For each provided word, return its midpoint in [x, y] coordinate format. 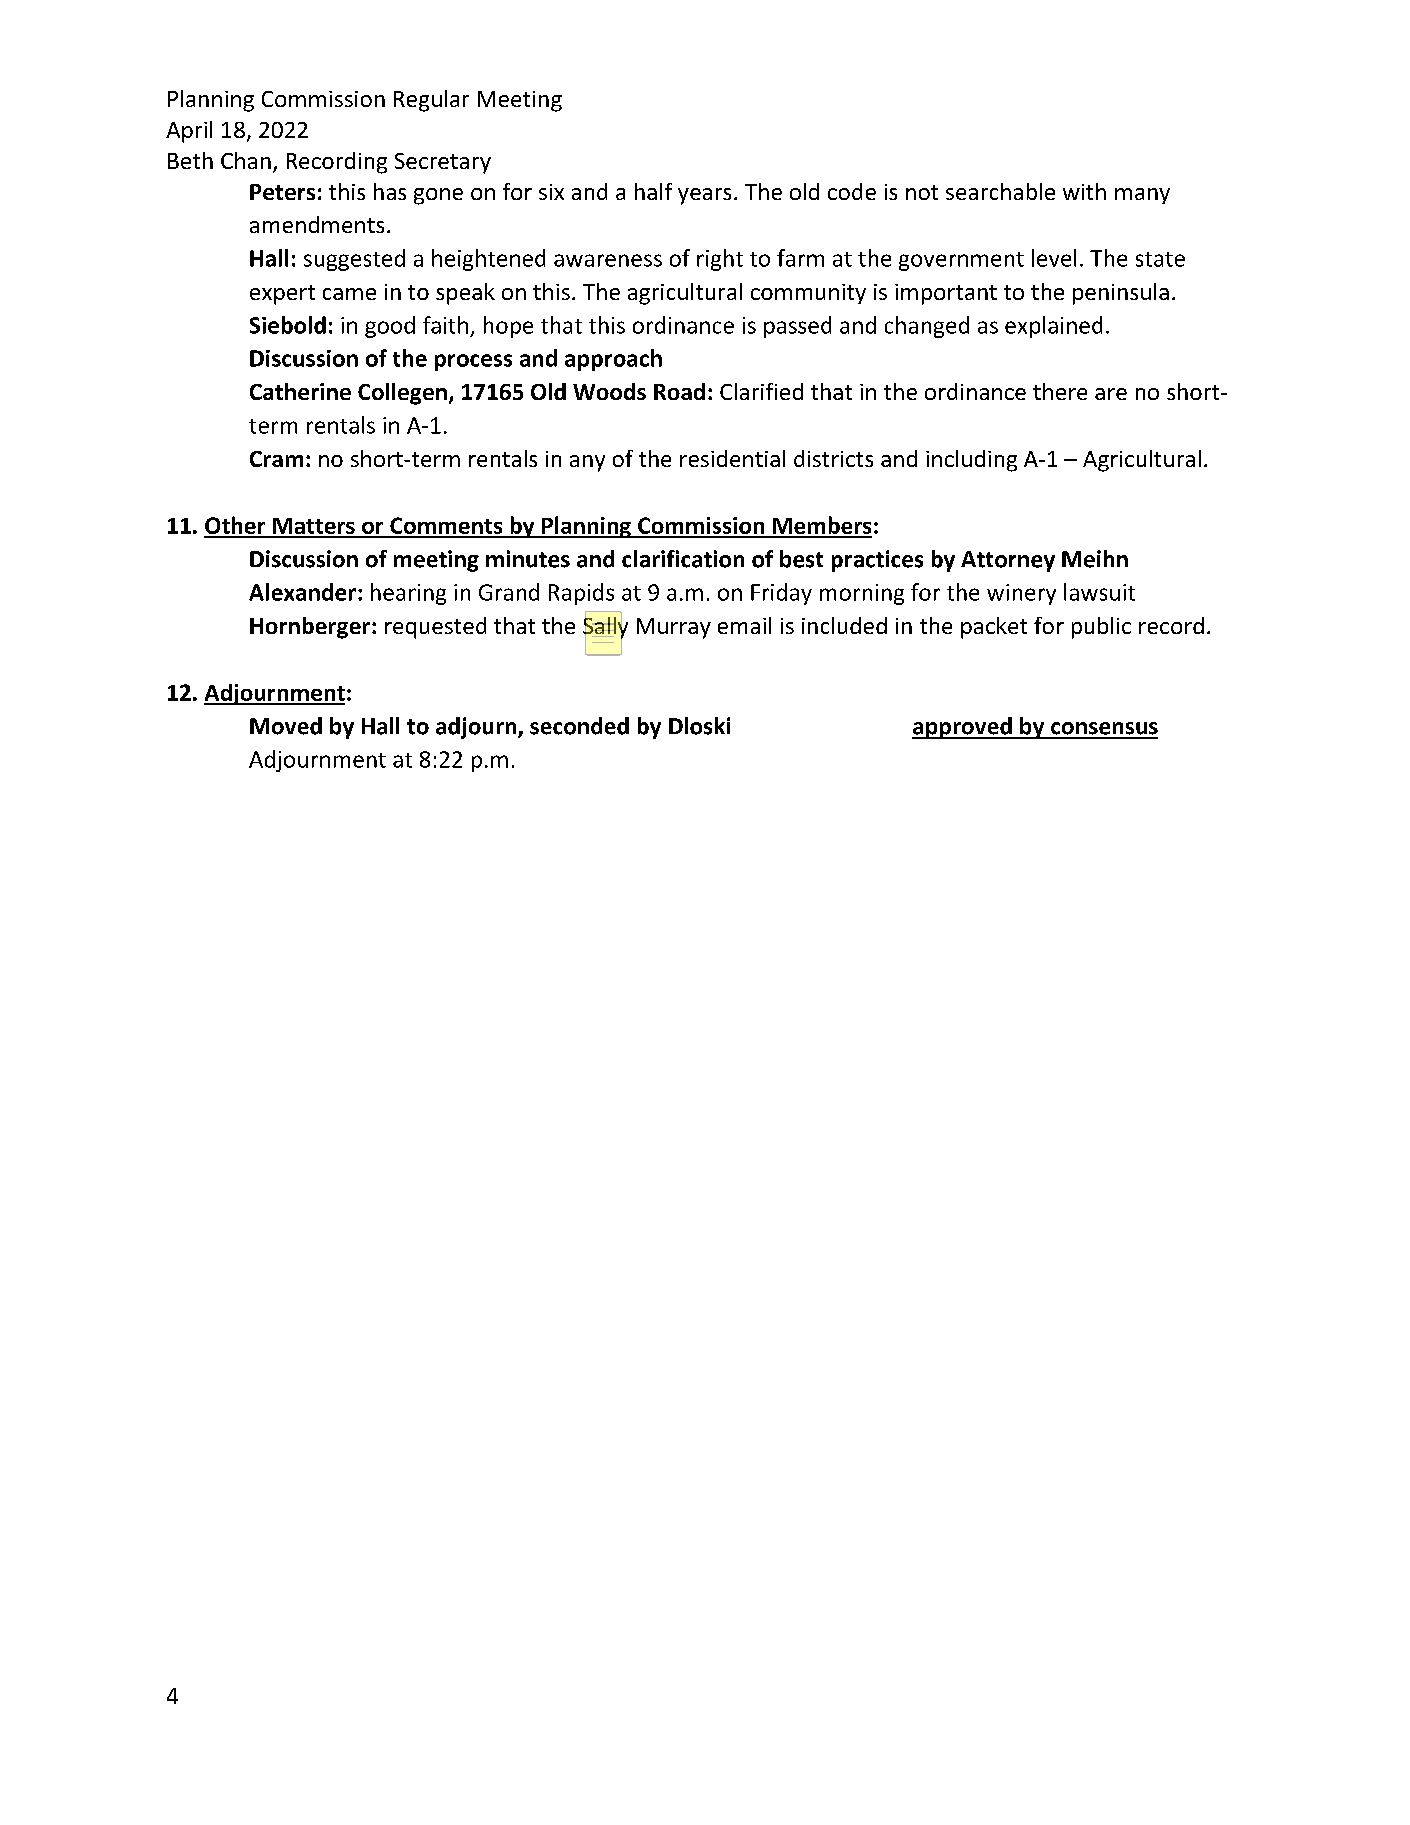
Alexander [302, 592]
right [720, 260]
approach [613, 360]
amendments [317, 224]
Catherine [300, 391]
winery [1021, 594]
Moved [286, 726]
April [189, 132]
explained [1053, 327]
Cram [276, 459]
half [653, 191]
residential [732, 458]
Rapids [581, 594]
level [1054, 258]
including [971, 461]
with [1084, 191]
